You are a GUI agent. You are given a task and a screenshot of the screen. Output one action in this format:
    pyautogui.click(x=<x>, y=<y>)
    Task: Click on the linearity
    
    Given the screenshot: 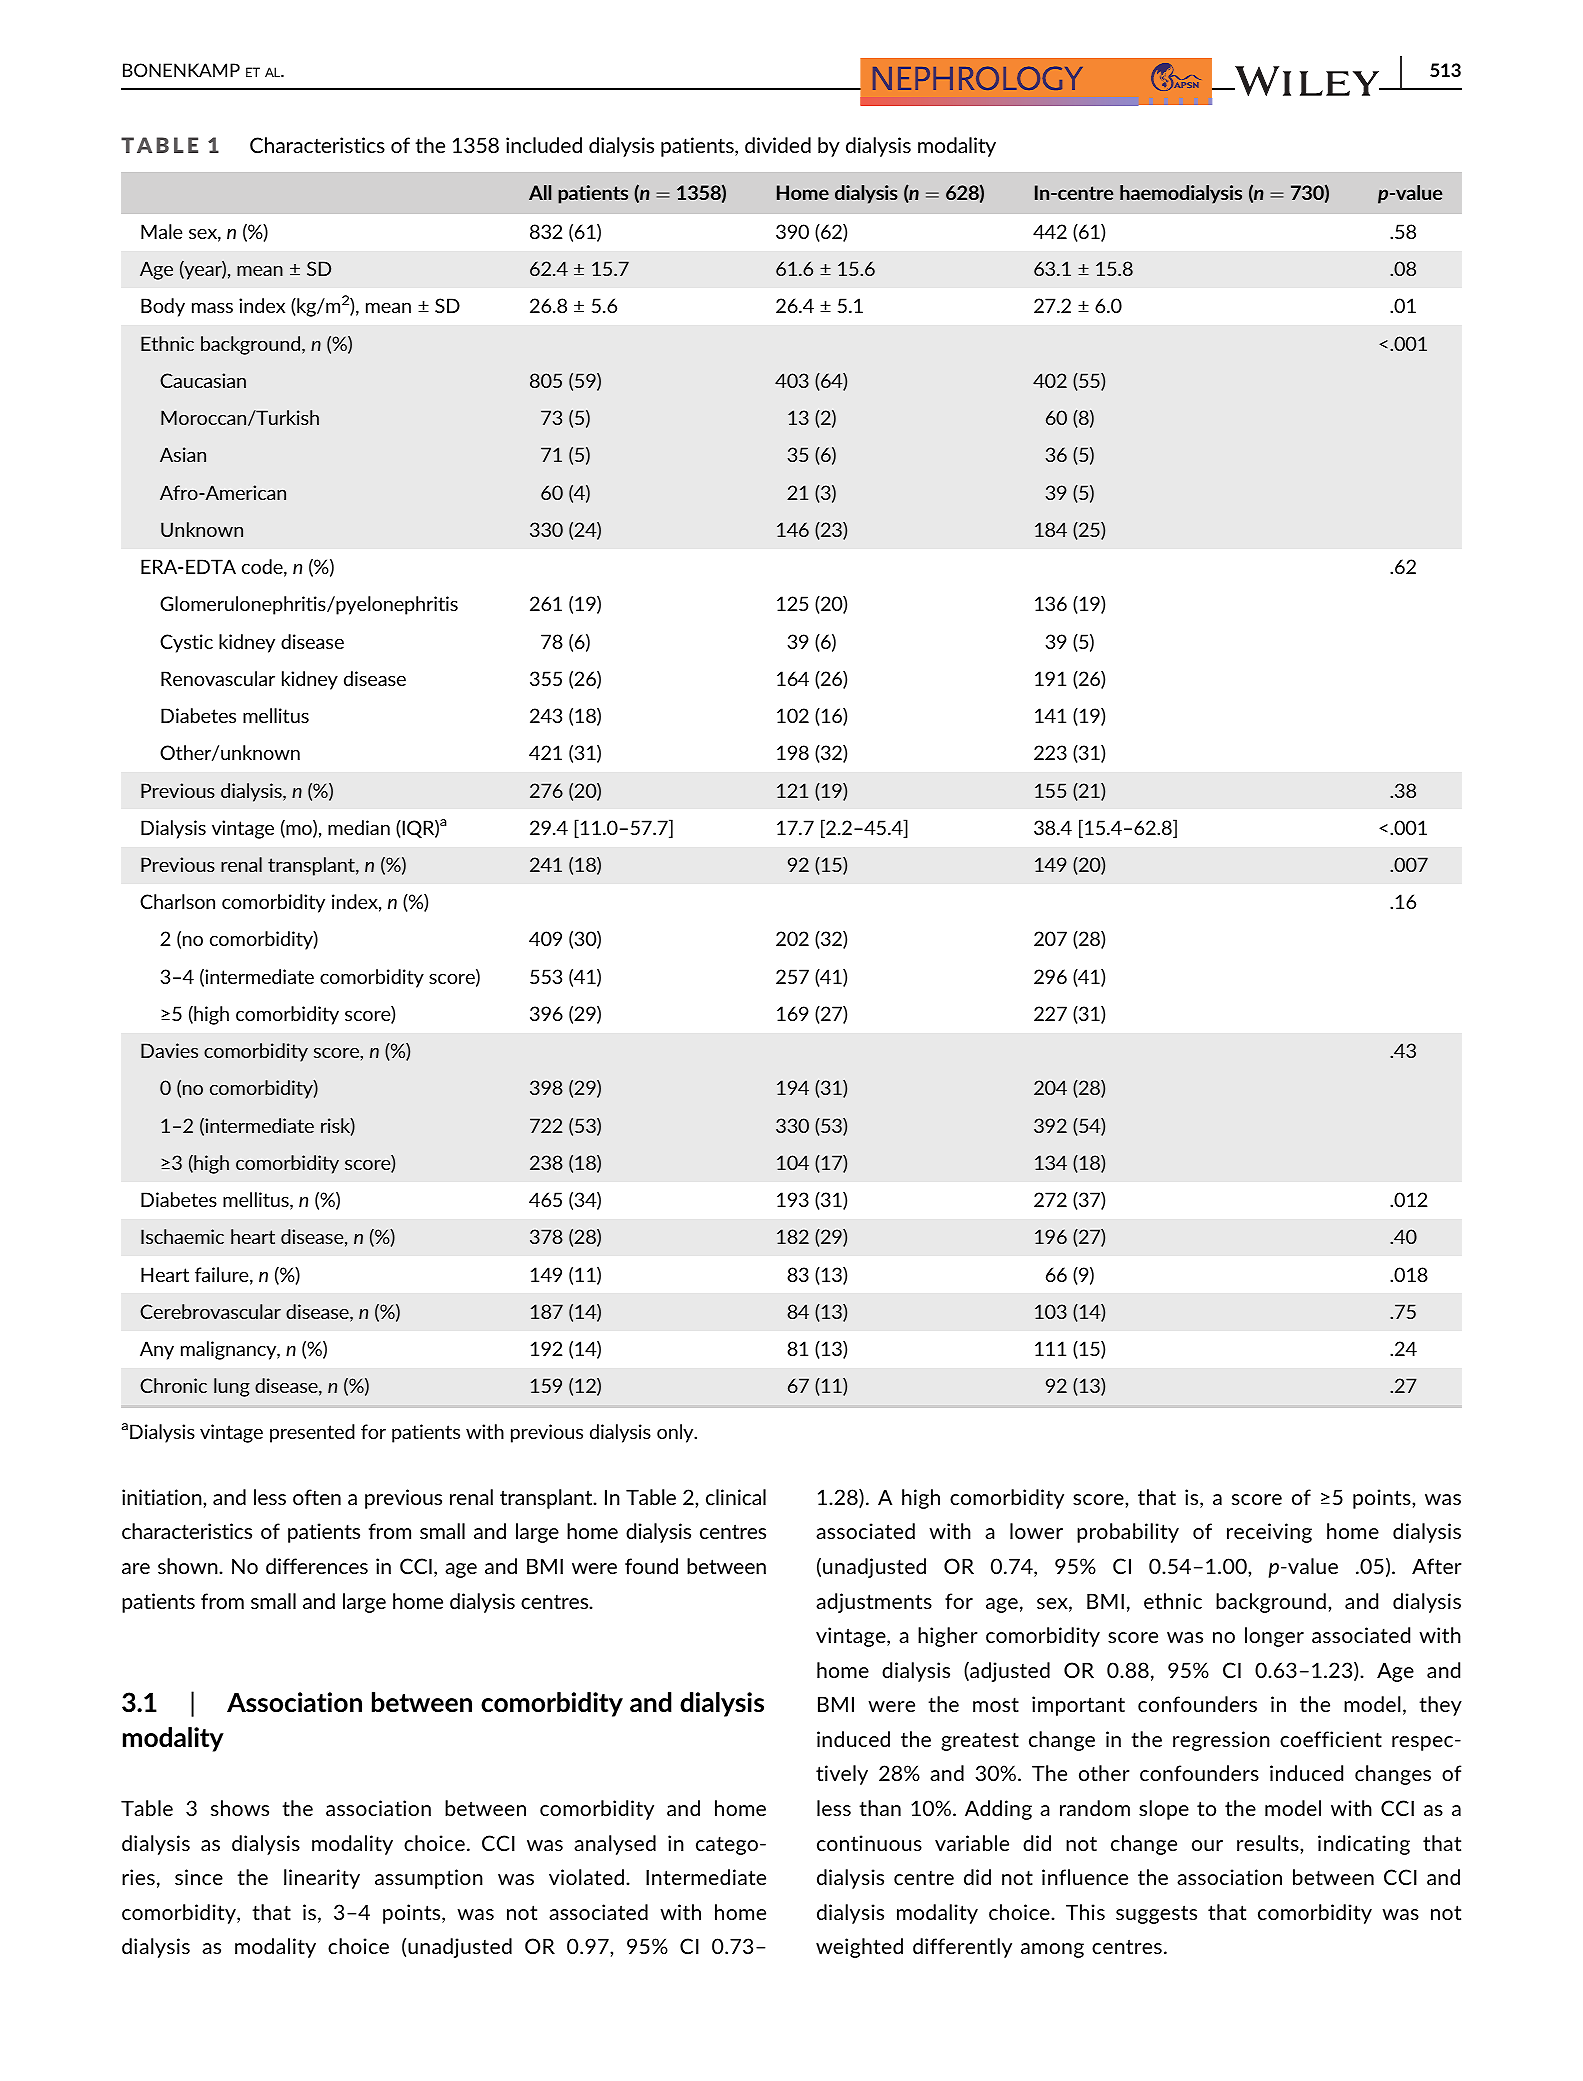 What is the action you would take?
    pyautogui.click(x=322, y=1879)
